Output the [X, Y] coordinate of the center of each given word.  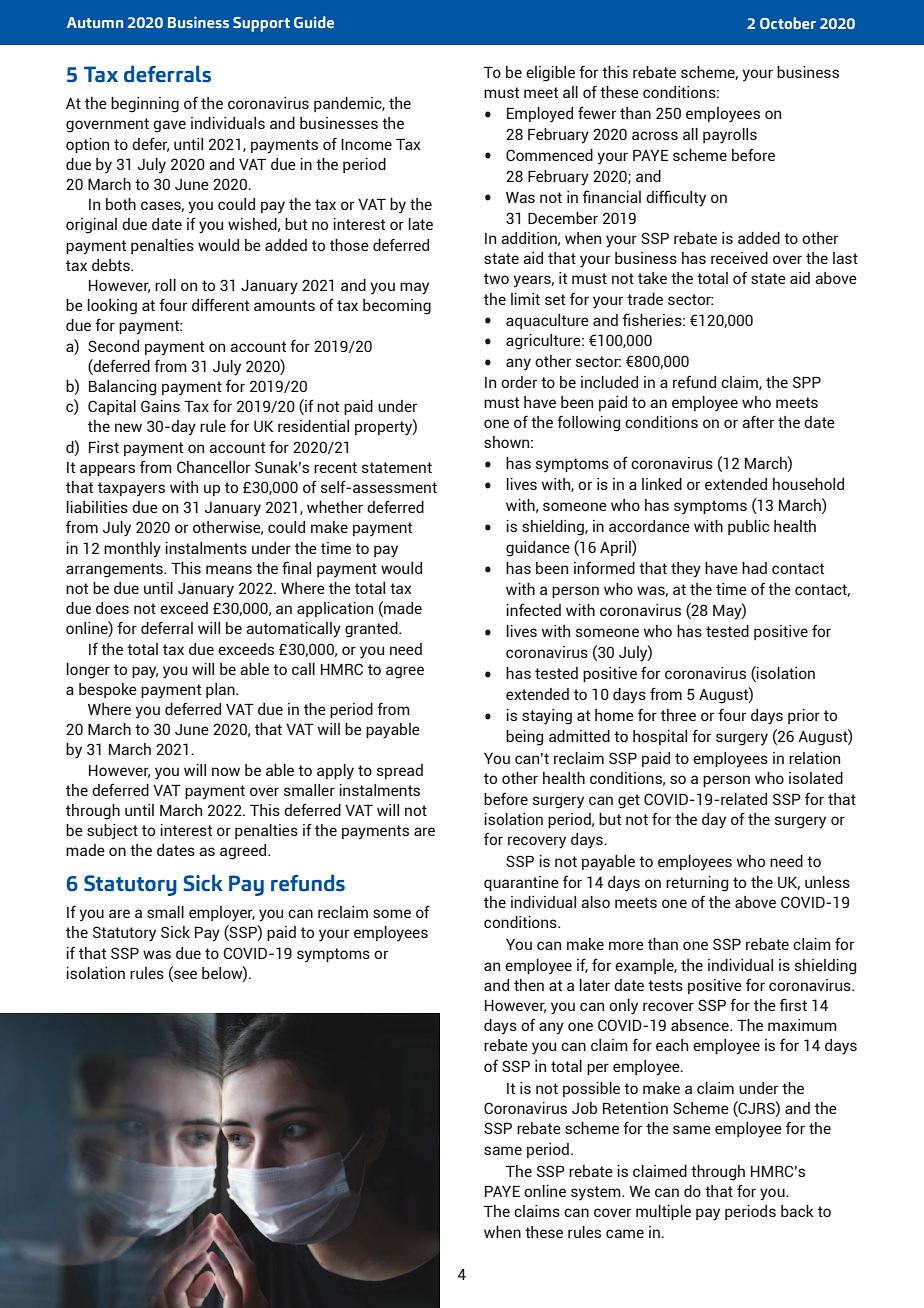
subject [112, 832]
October [788, 23]
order [519, 382]
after [758, 421]
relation [814, 758]
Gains [160, 406]
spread [400, 771]
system [597, 1193]
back [797, 1211]
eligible [550, 74]
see [184, 975]
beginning [145, 105]
